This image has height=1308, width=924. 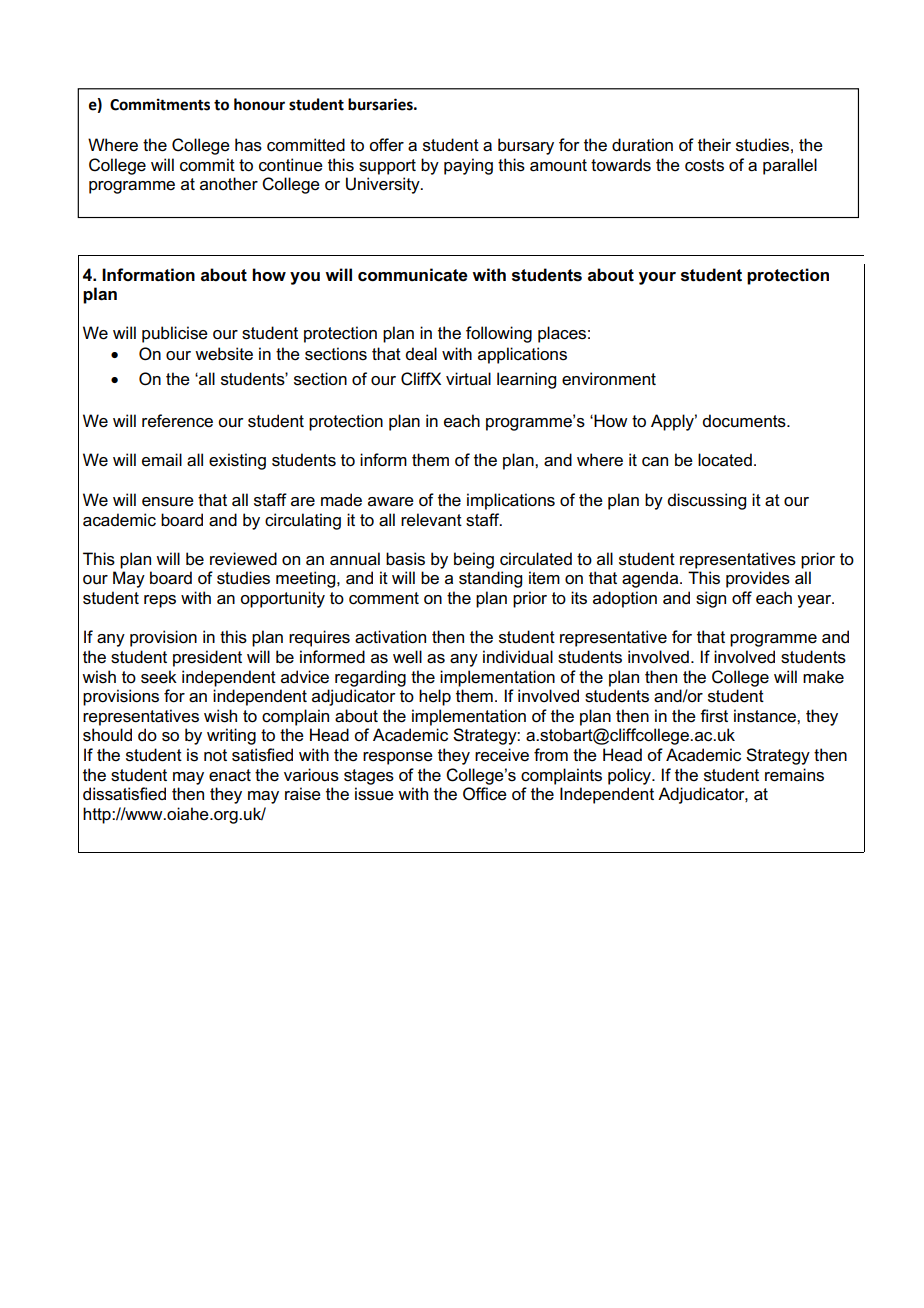 What do you see at coordinates (511, 501) in the image?
I see `implications` at bounding box center [511, 501].
